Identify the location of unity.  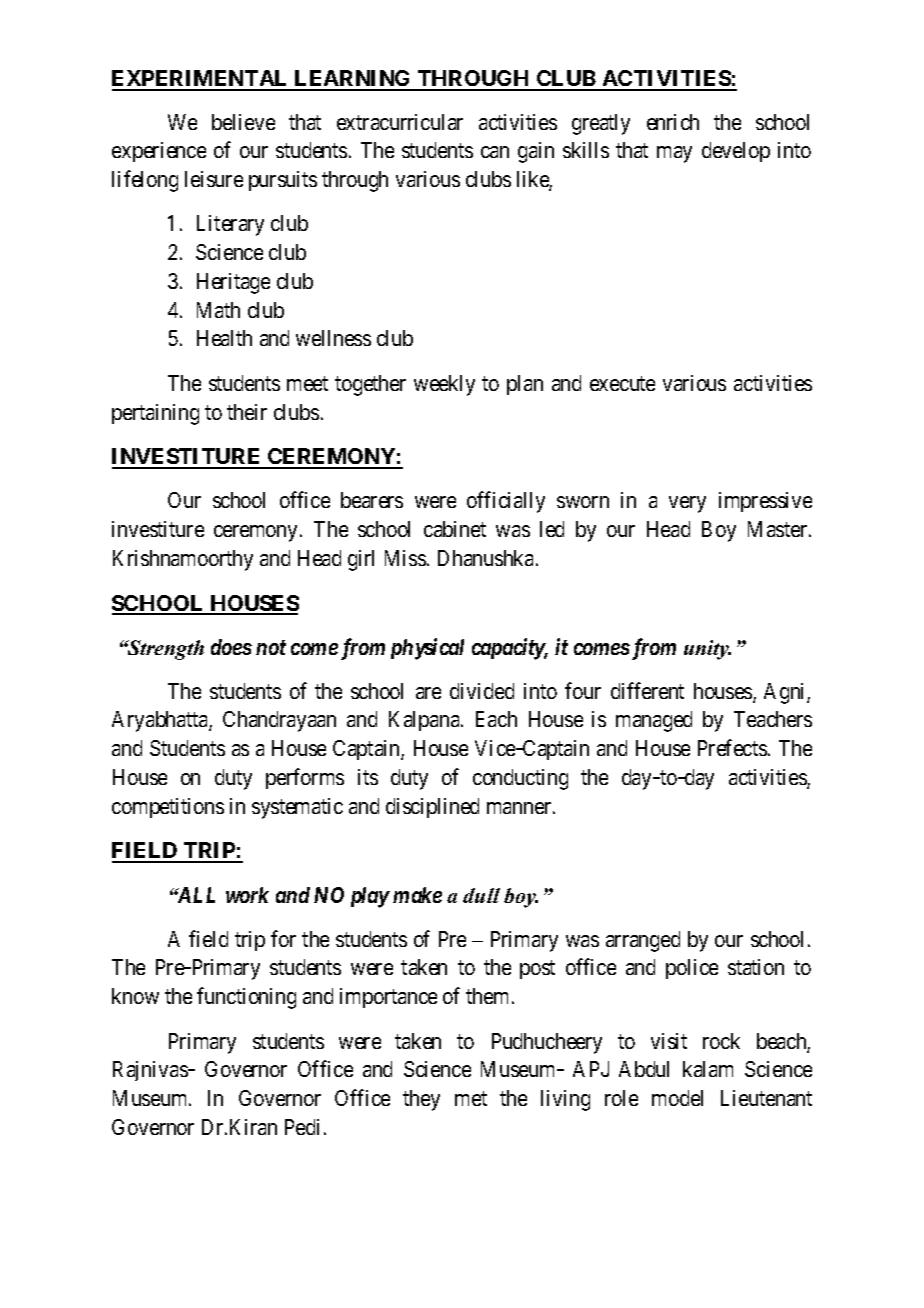
(707, 650).
